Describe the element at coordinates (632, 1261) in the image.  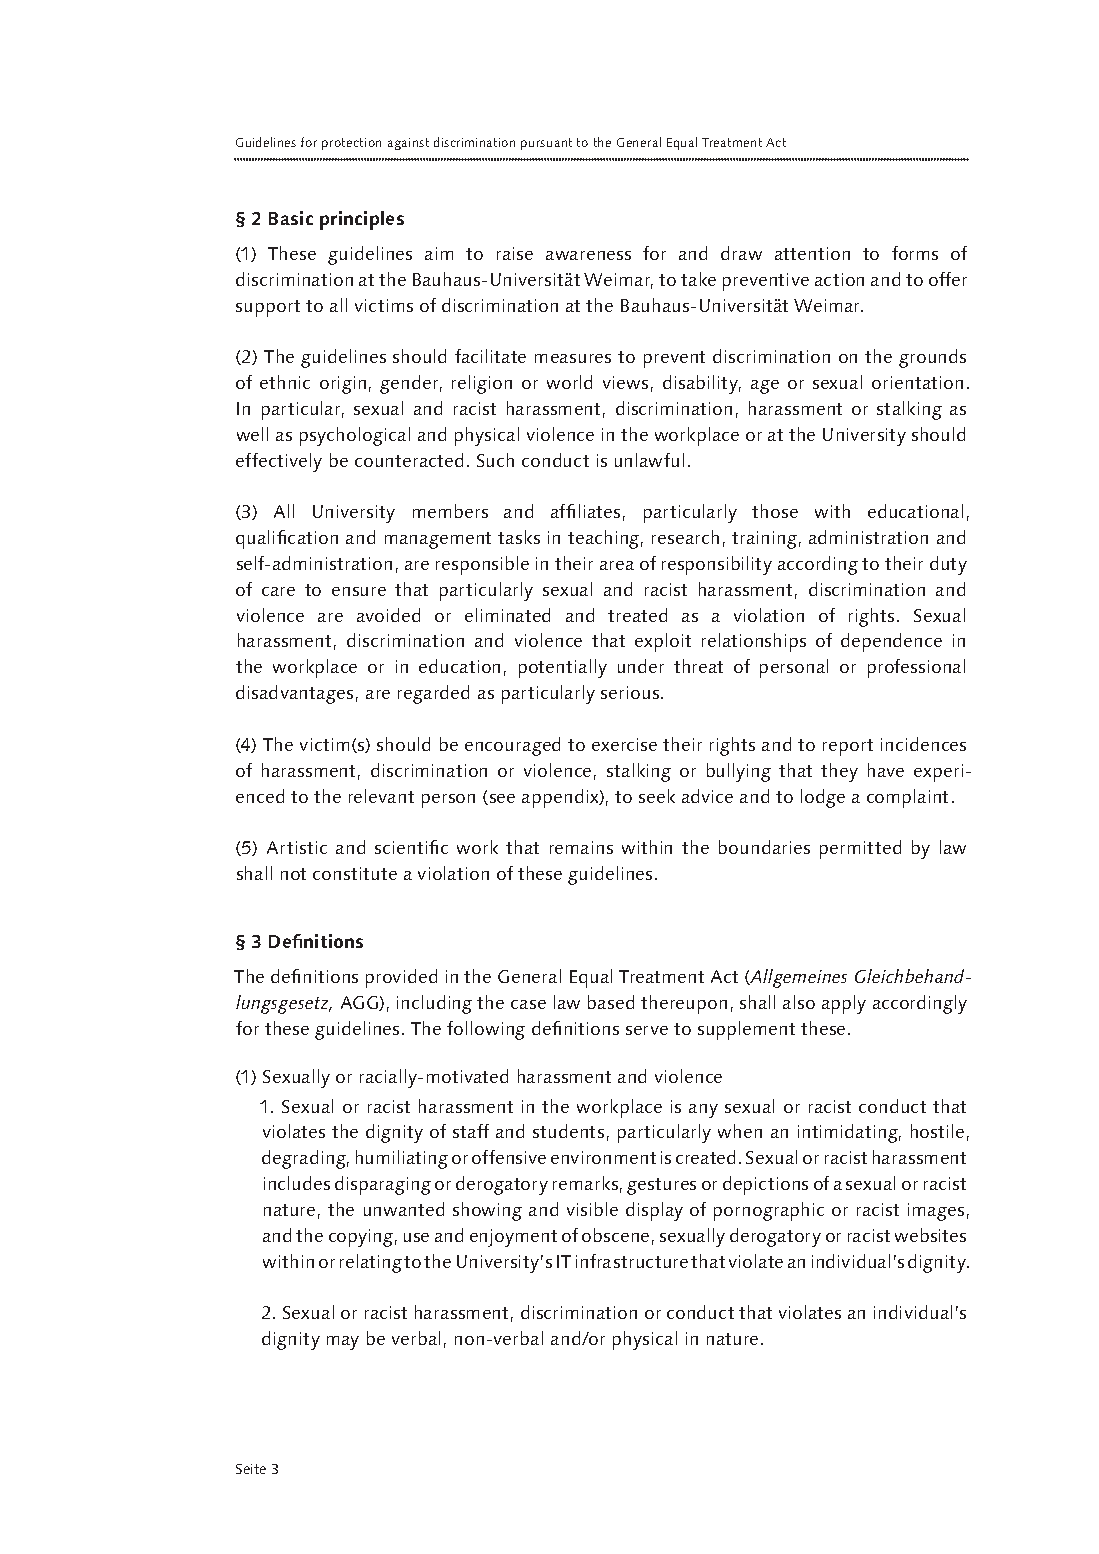
I see `infrastructure` at that location.
